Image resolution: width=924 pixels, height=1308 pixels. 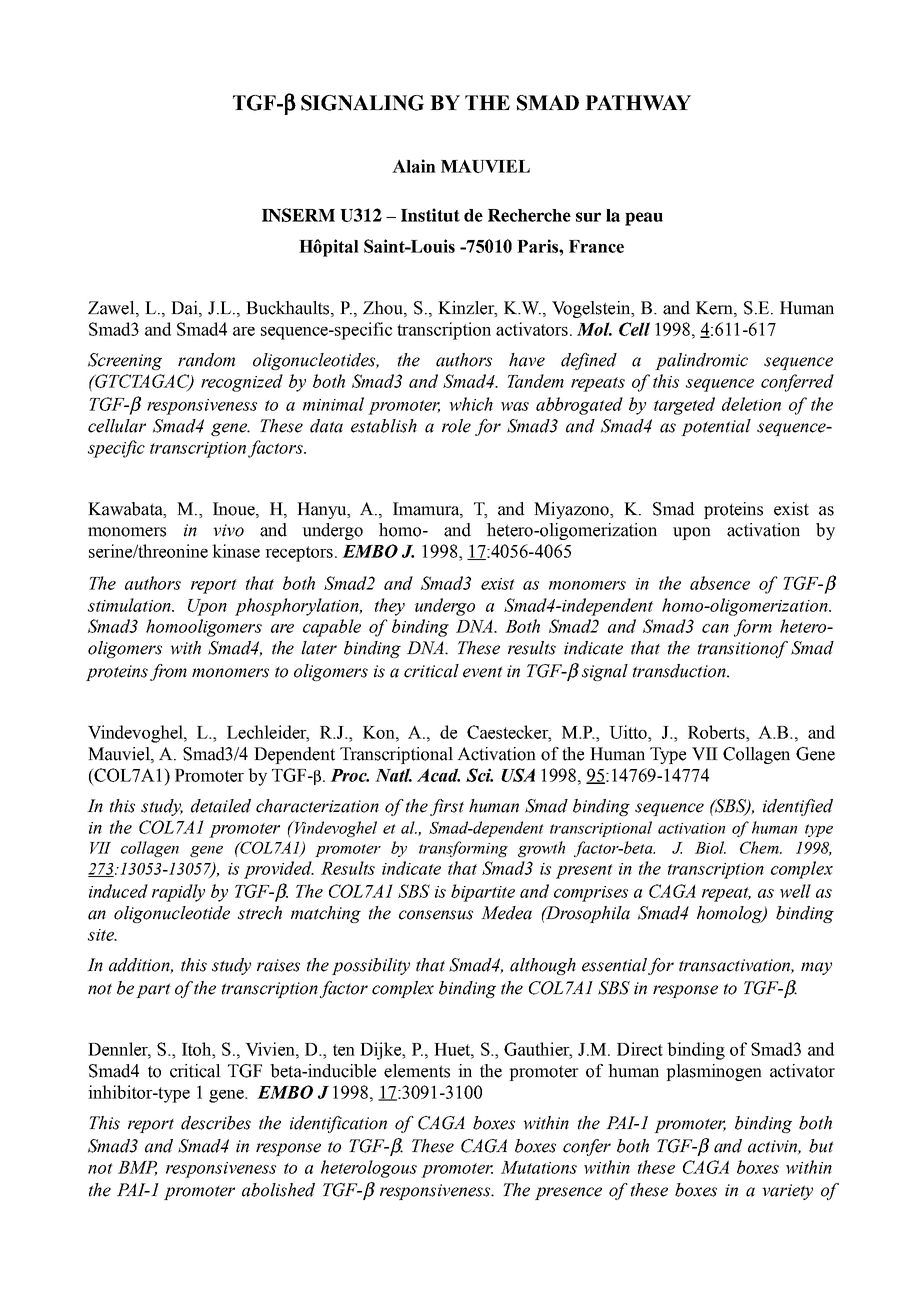 What do you see at coordinates (414, 166) in the document?
I see `Alain` at bounding box center [414, 166].
